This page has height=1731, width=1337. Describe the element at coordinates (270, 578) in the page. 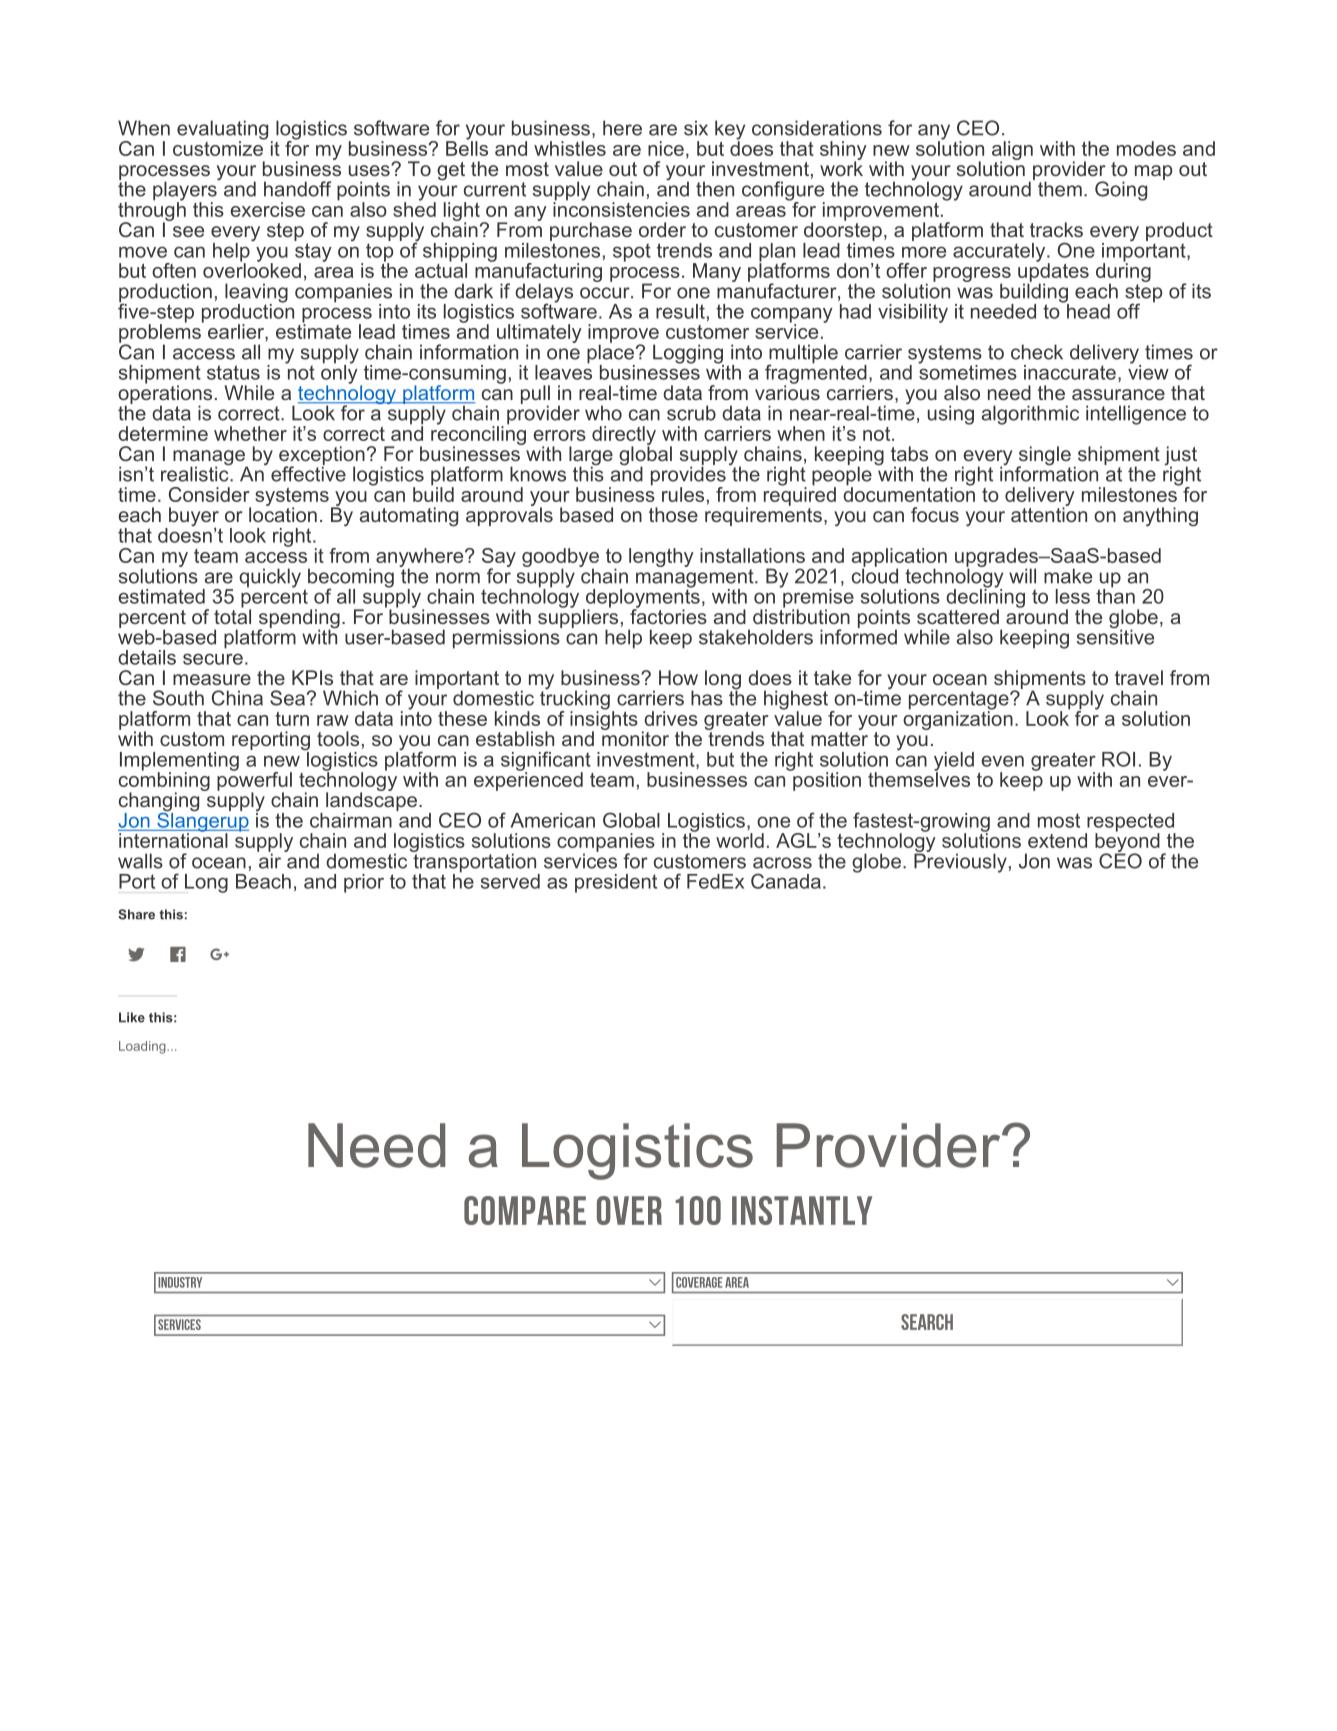

I see `quickly` at that location.
